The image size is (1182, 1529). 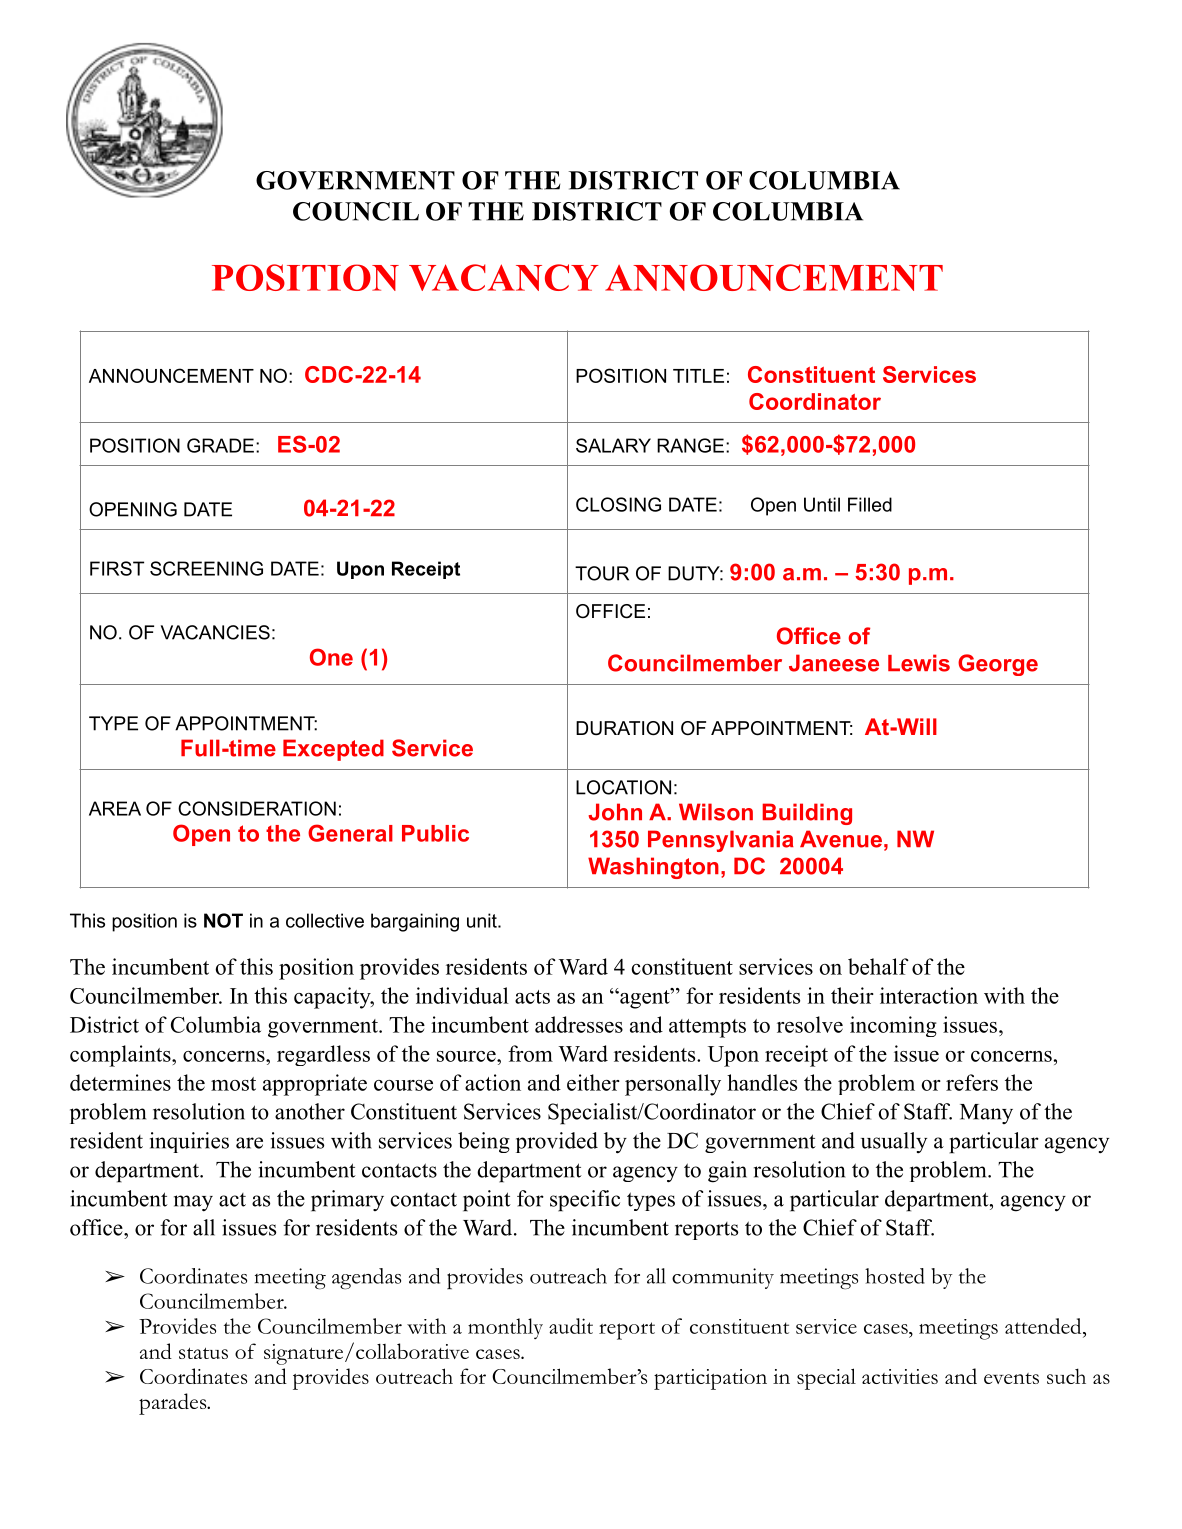 What do you see at coordinates (504, 277) in the screenshot?
I see `VACANCY` at bounding box center [504, 277].
